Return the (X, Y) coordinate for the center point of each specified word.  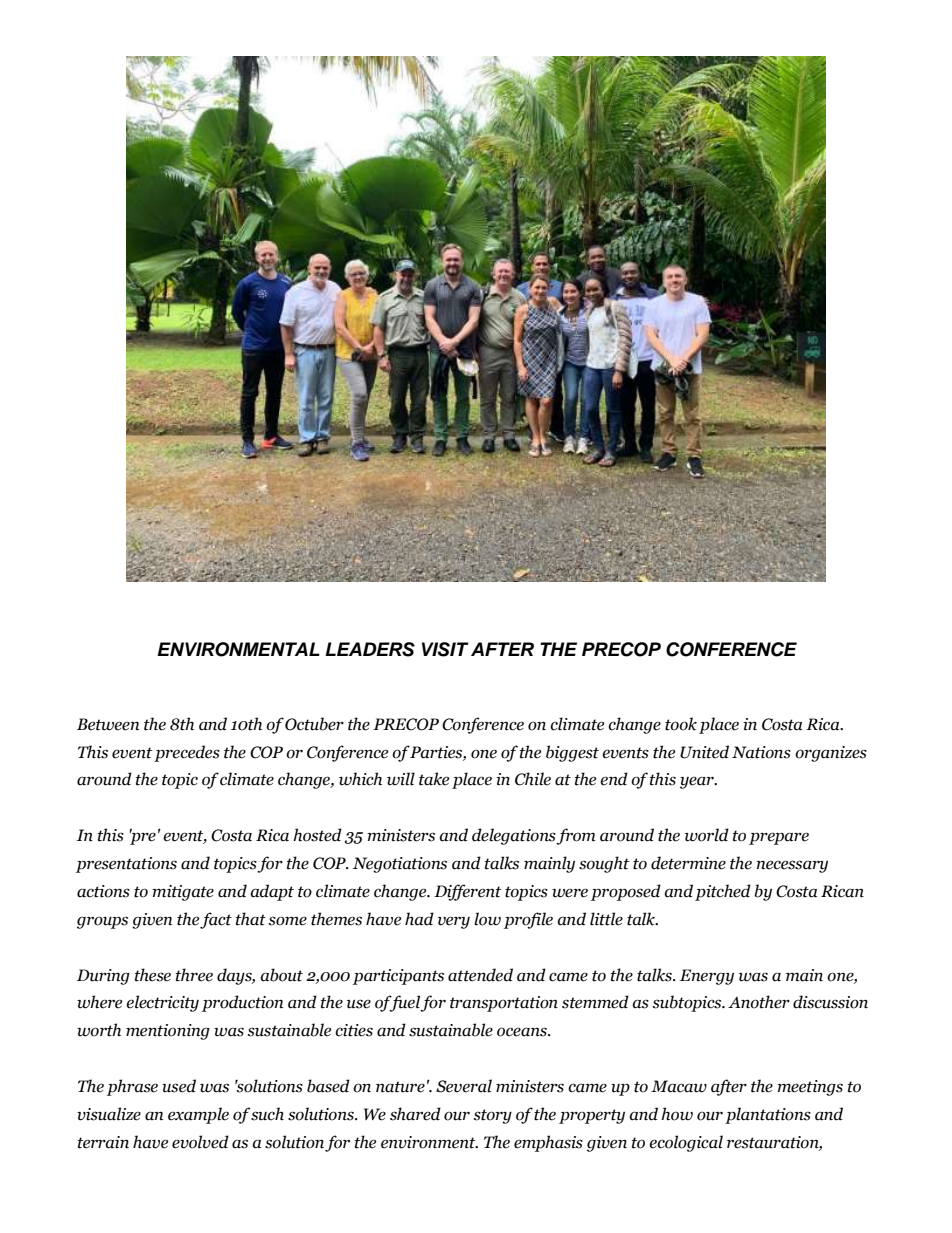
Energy (707, 977)
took (681, 724)
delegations (514, 836)
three (194, 975)
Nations (761, 752)
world (707, 835)
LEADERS (370, 649)
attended (480, 975)
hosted (317, 835)
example (198, 1115)
